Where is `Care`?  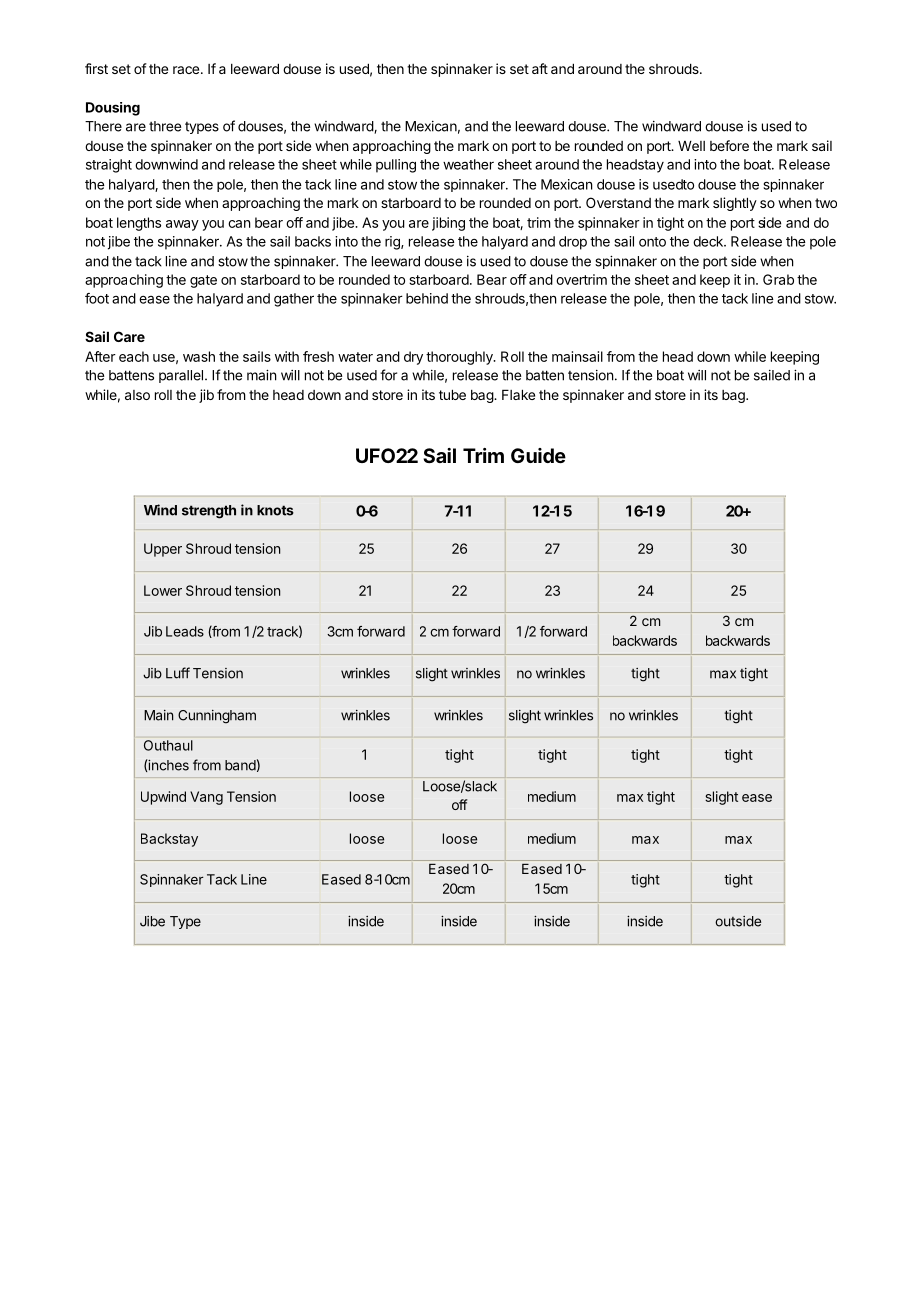
Care is located at coordinates (129, 336).
